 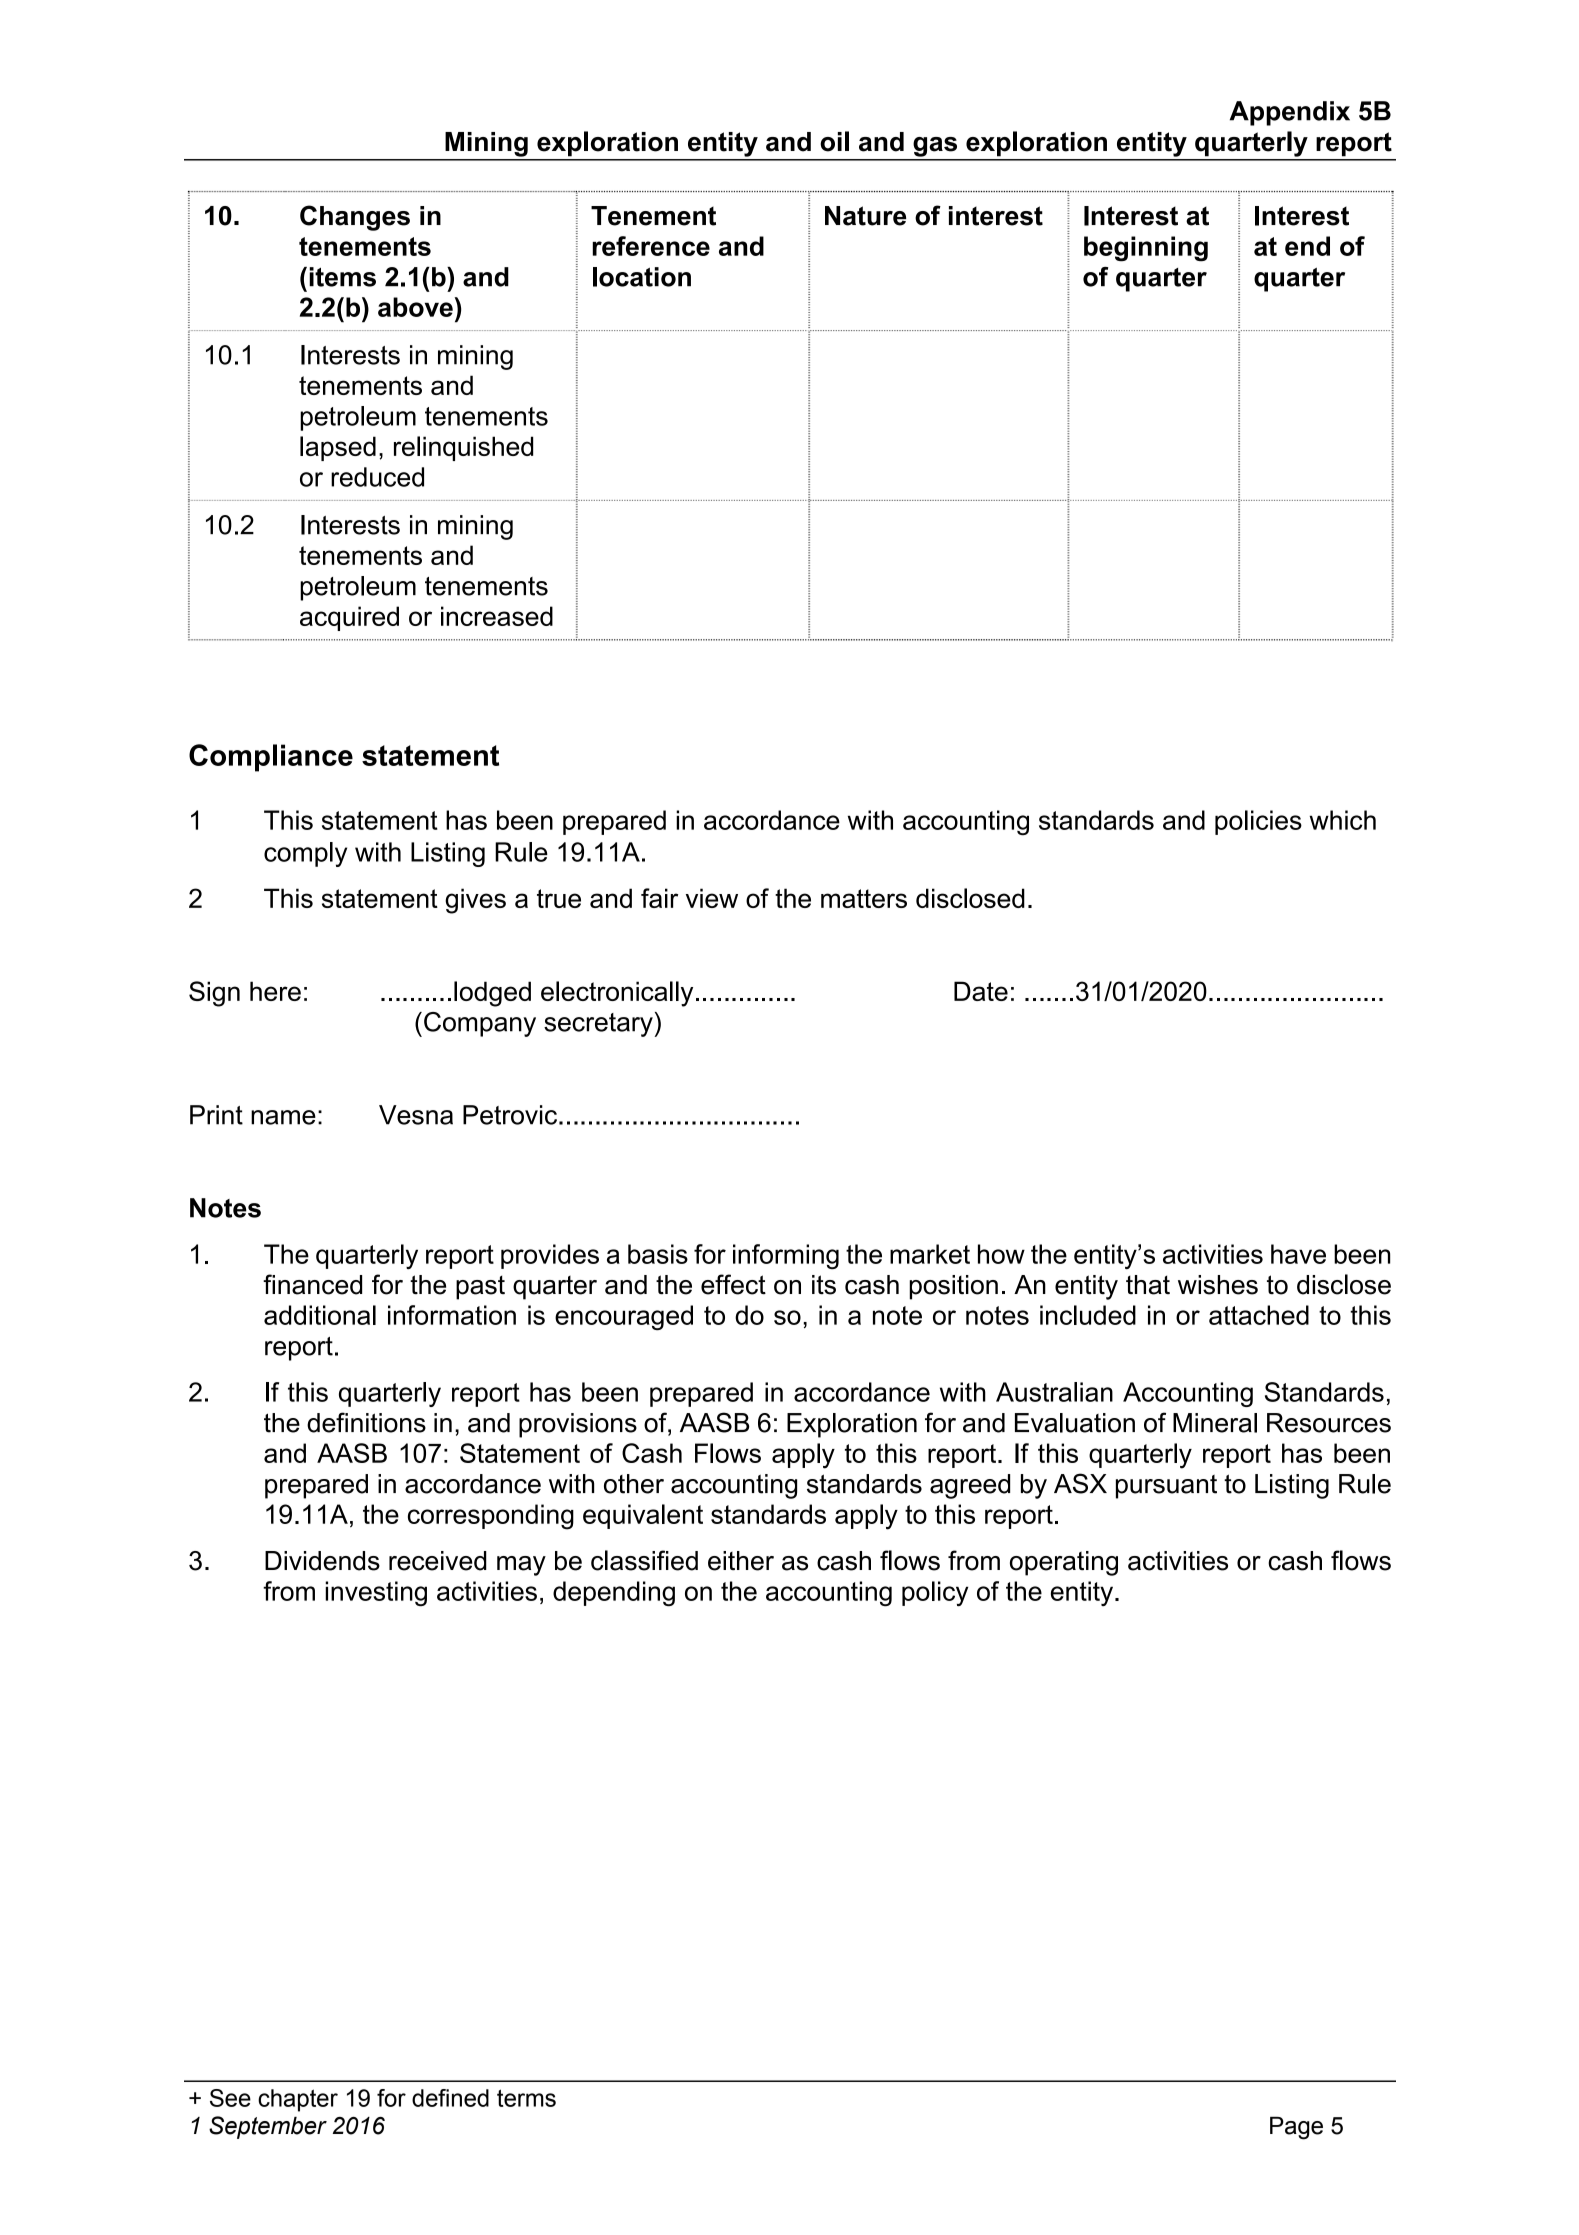 I want to click on Changes, so click(x=355, y=218).
